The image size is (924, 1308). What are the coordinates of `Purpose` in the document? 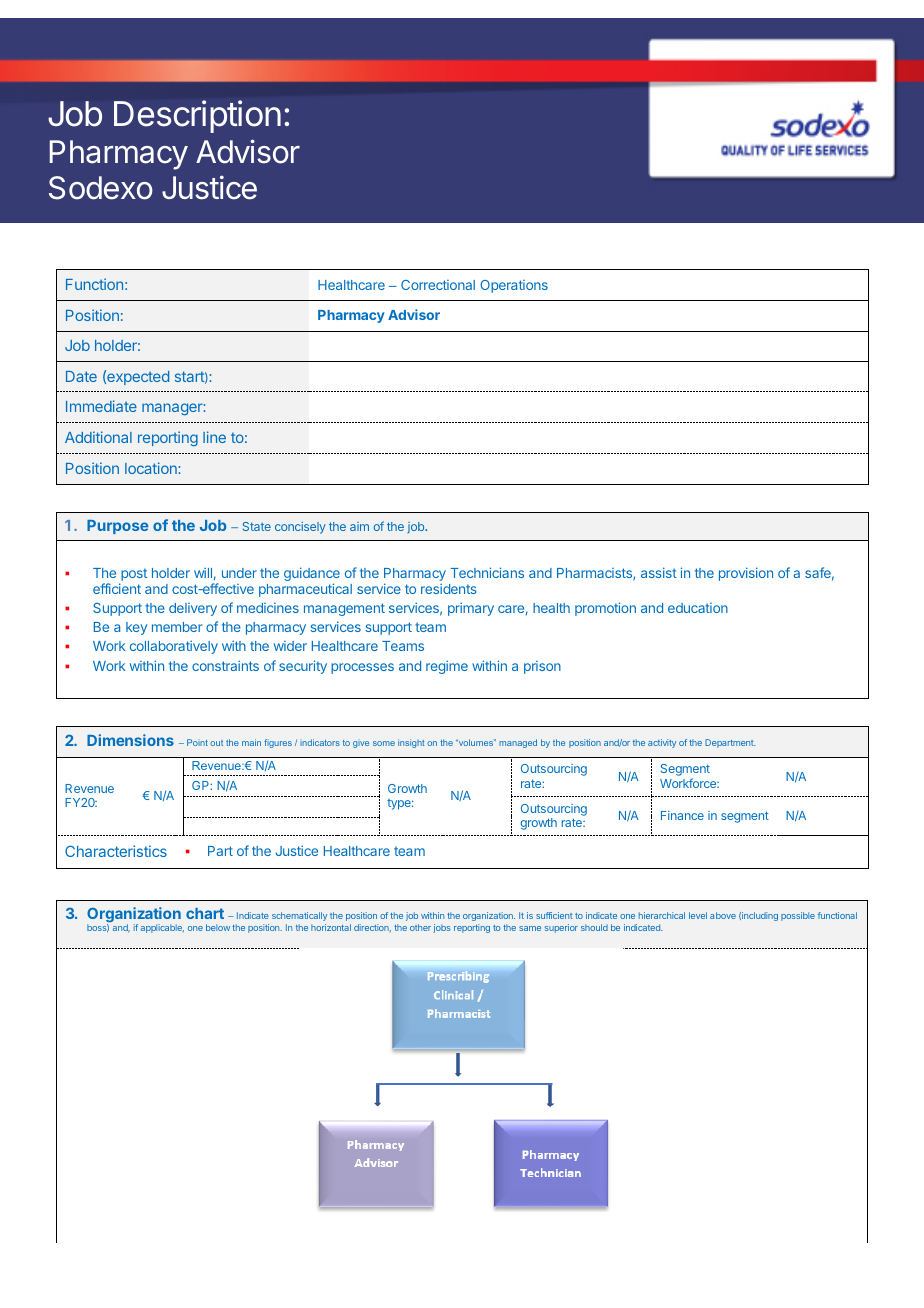 It's located at (117, 527).
